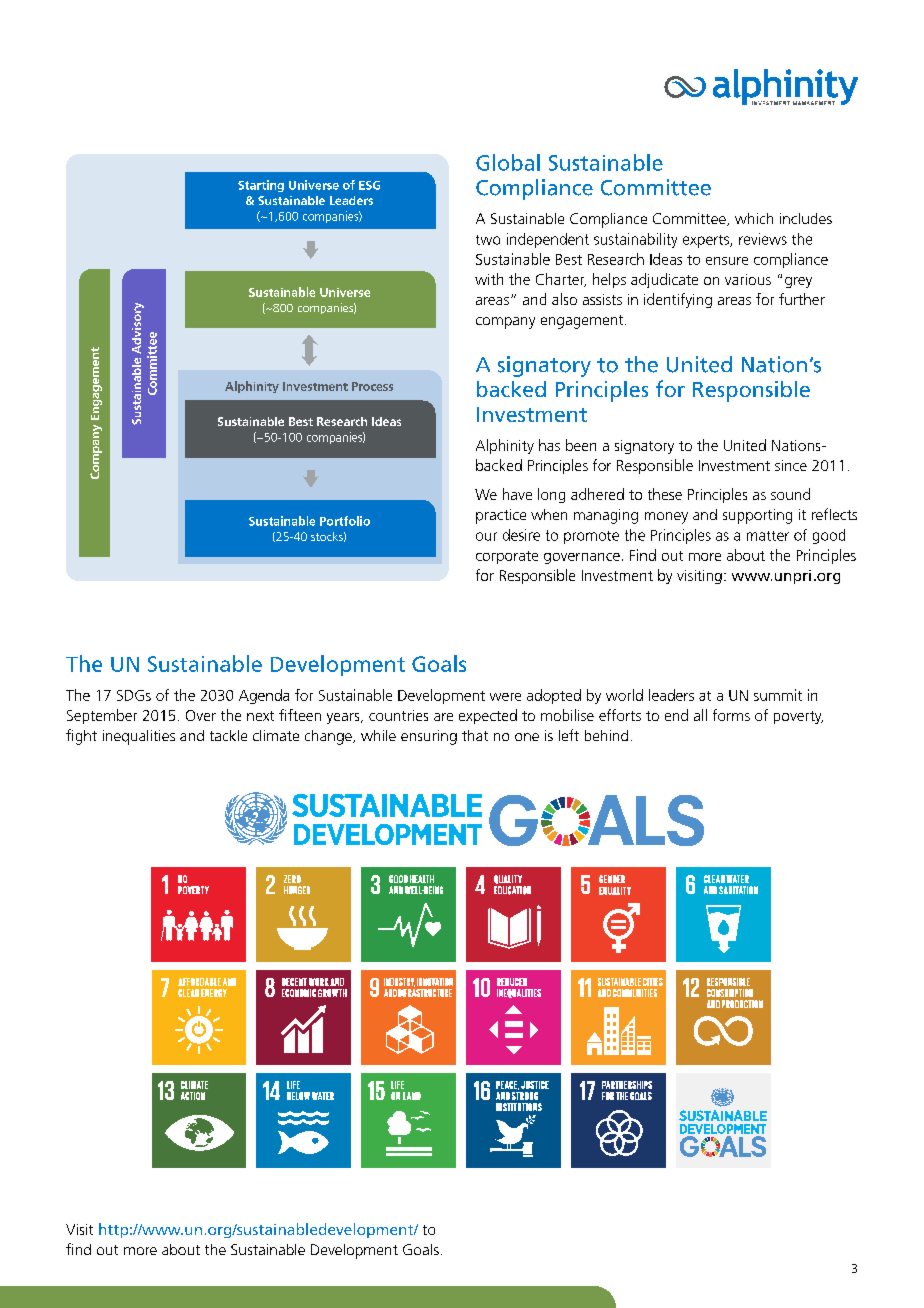  I want to click on since, so click(791, 465).
